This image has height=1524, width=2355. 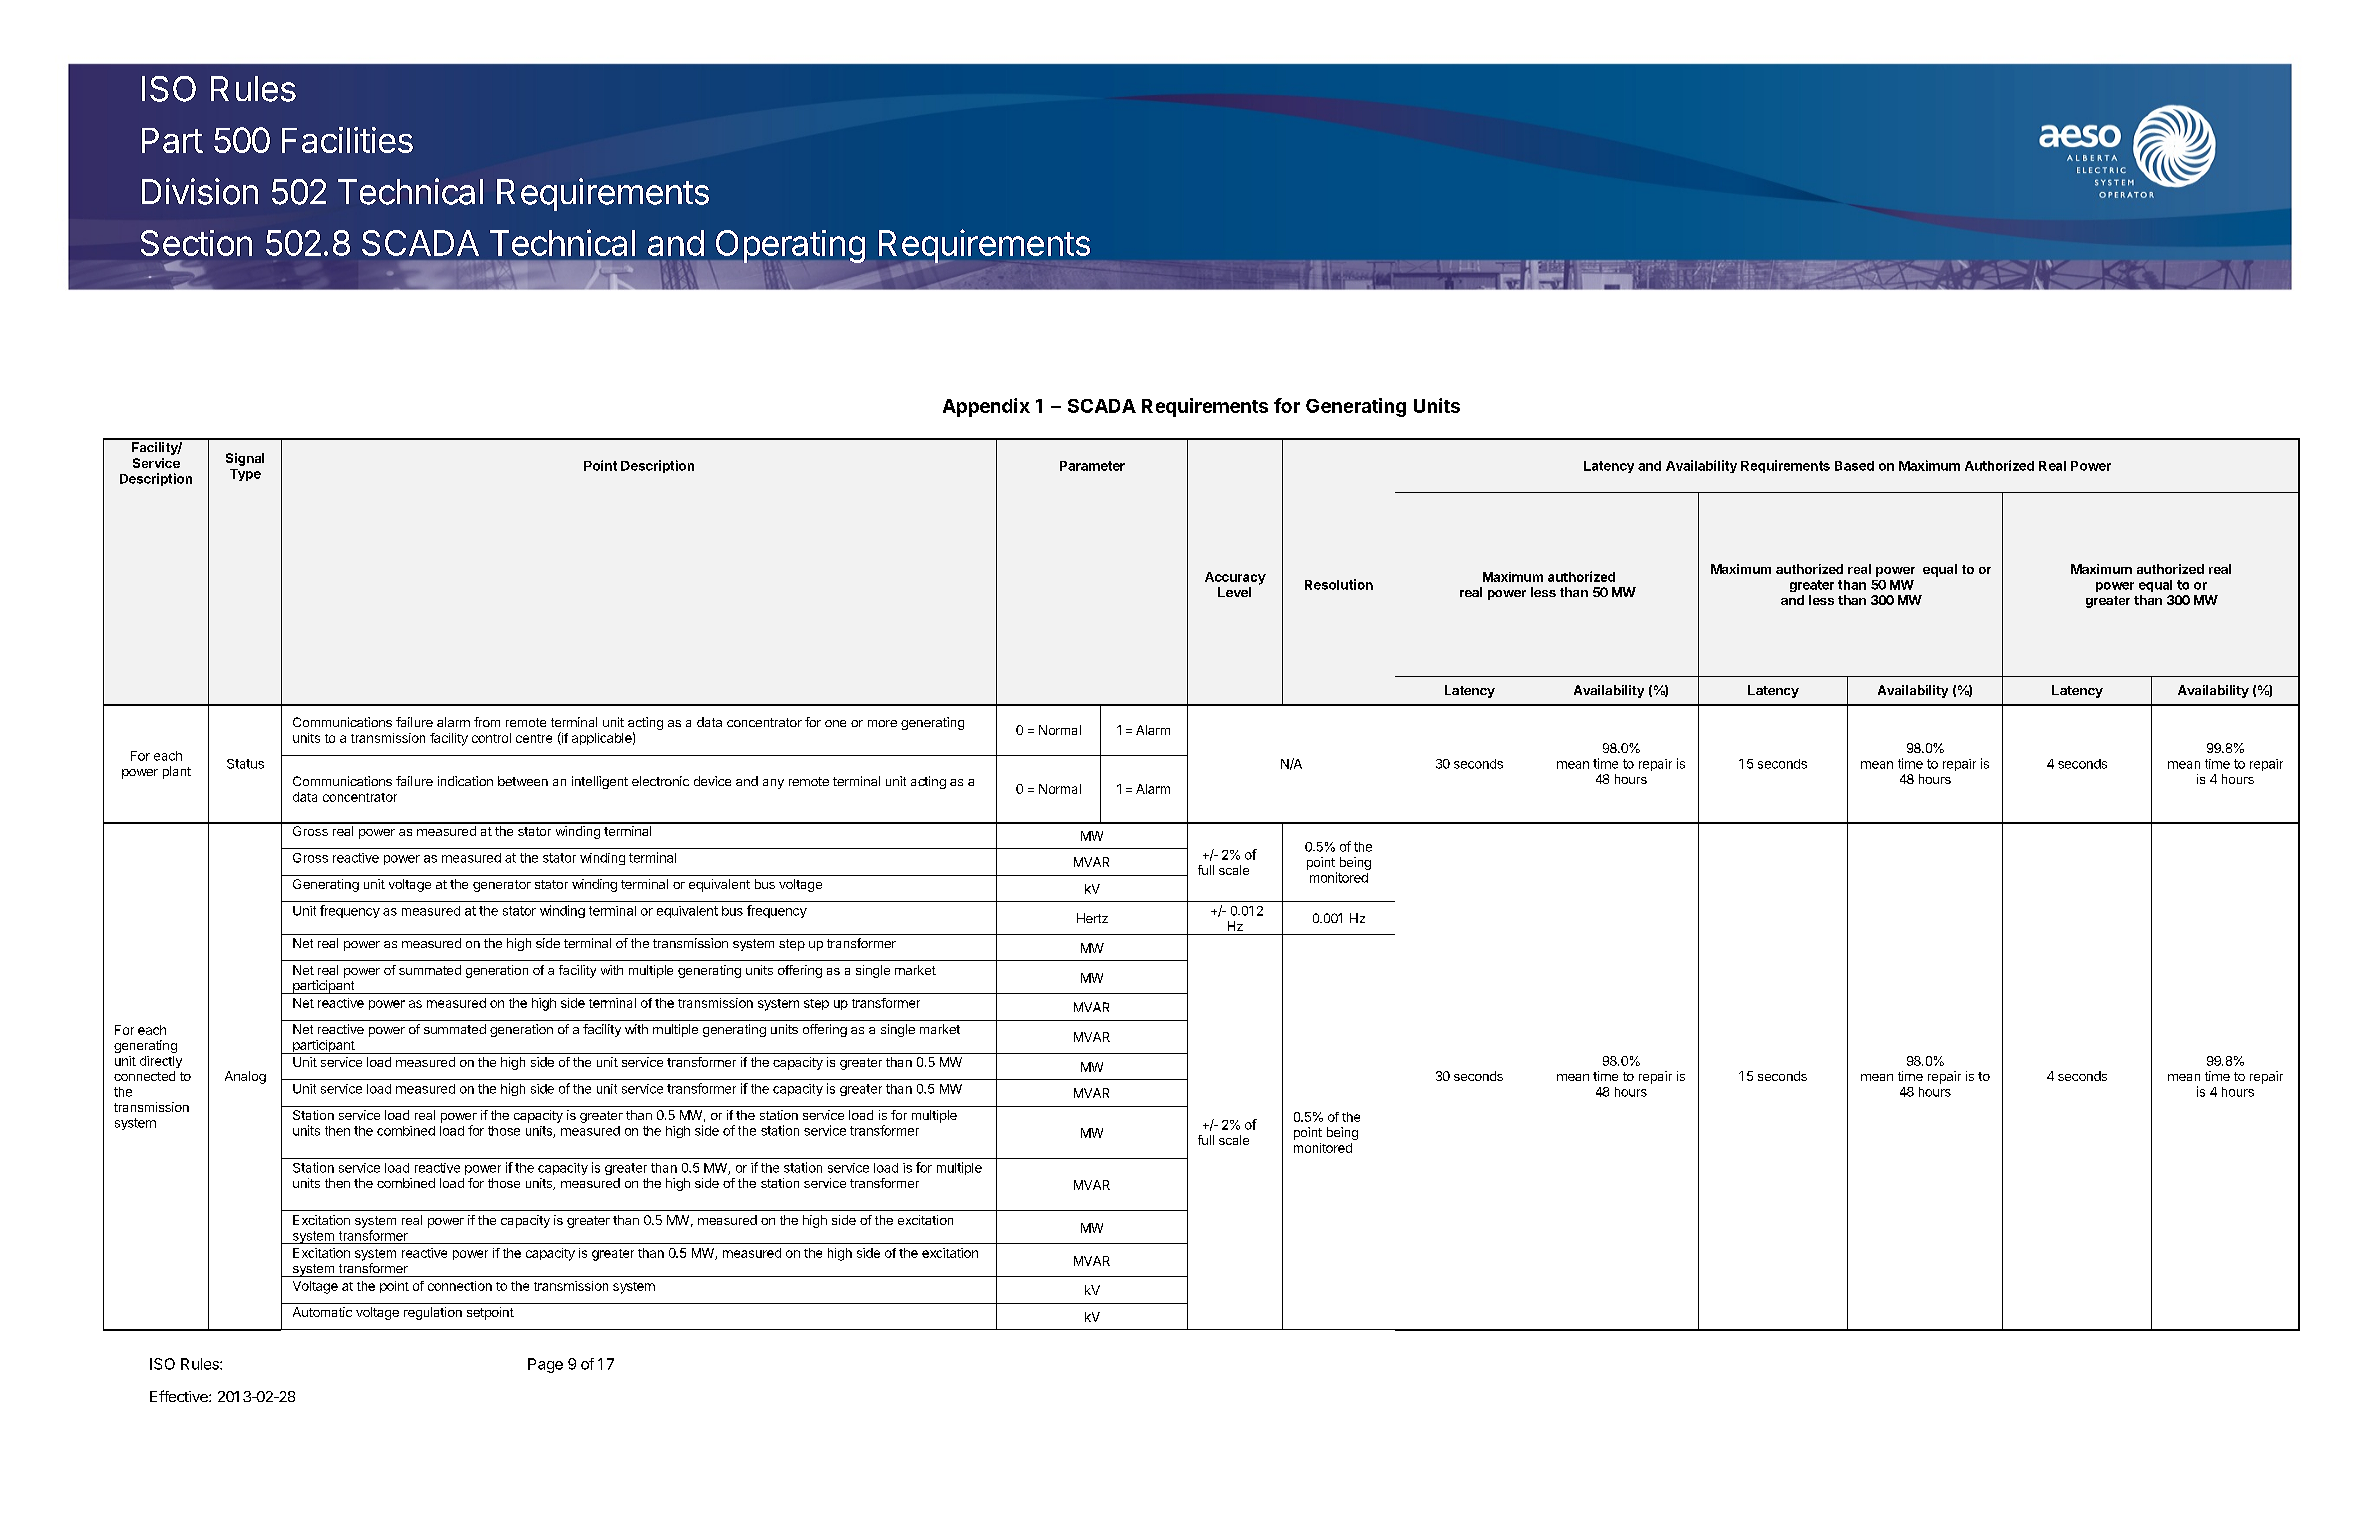 I want to click on Hertz, so click(x=1092, y=918).
